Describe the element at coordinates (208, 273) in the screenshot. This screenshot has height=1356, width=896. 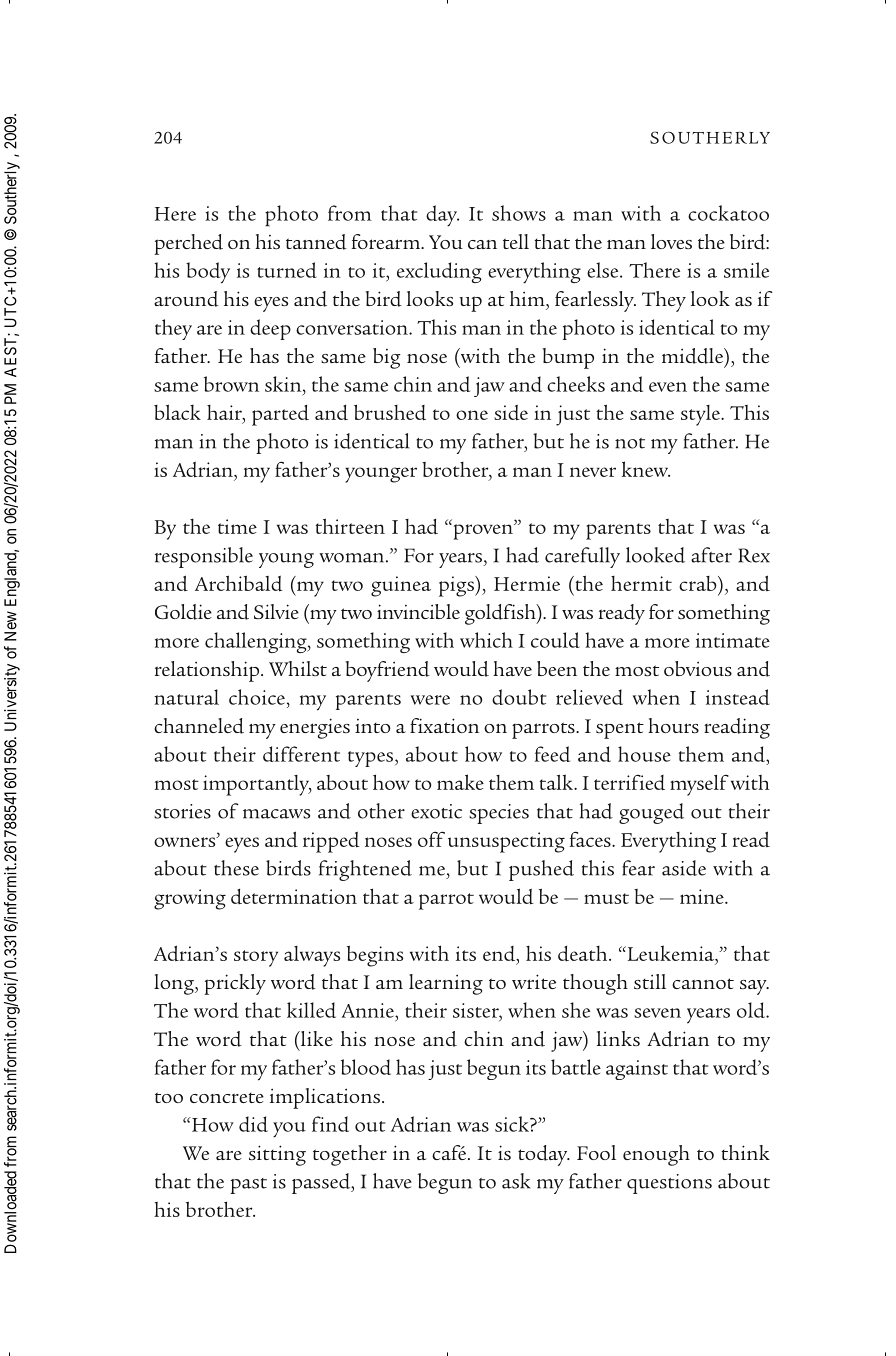
I see `body` at that location.
